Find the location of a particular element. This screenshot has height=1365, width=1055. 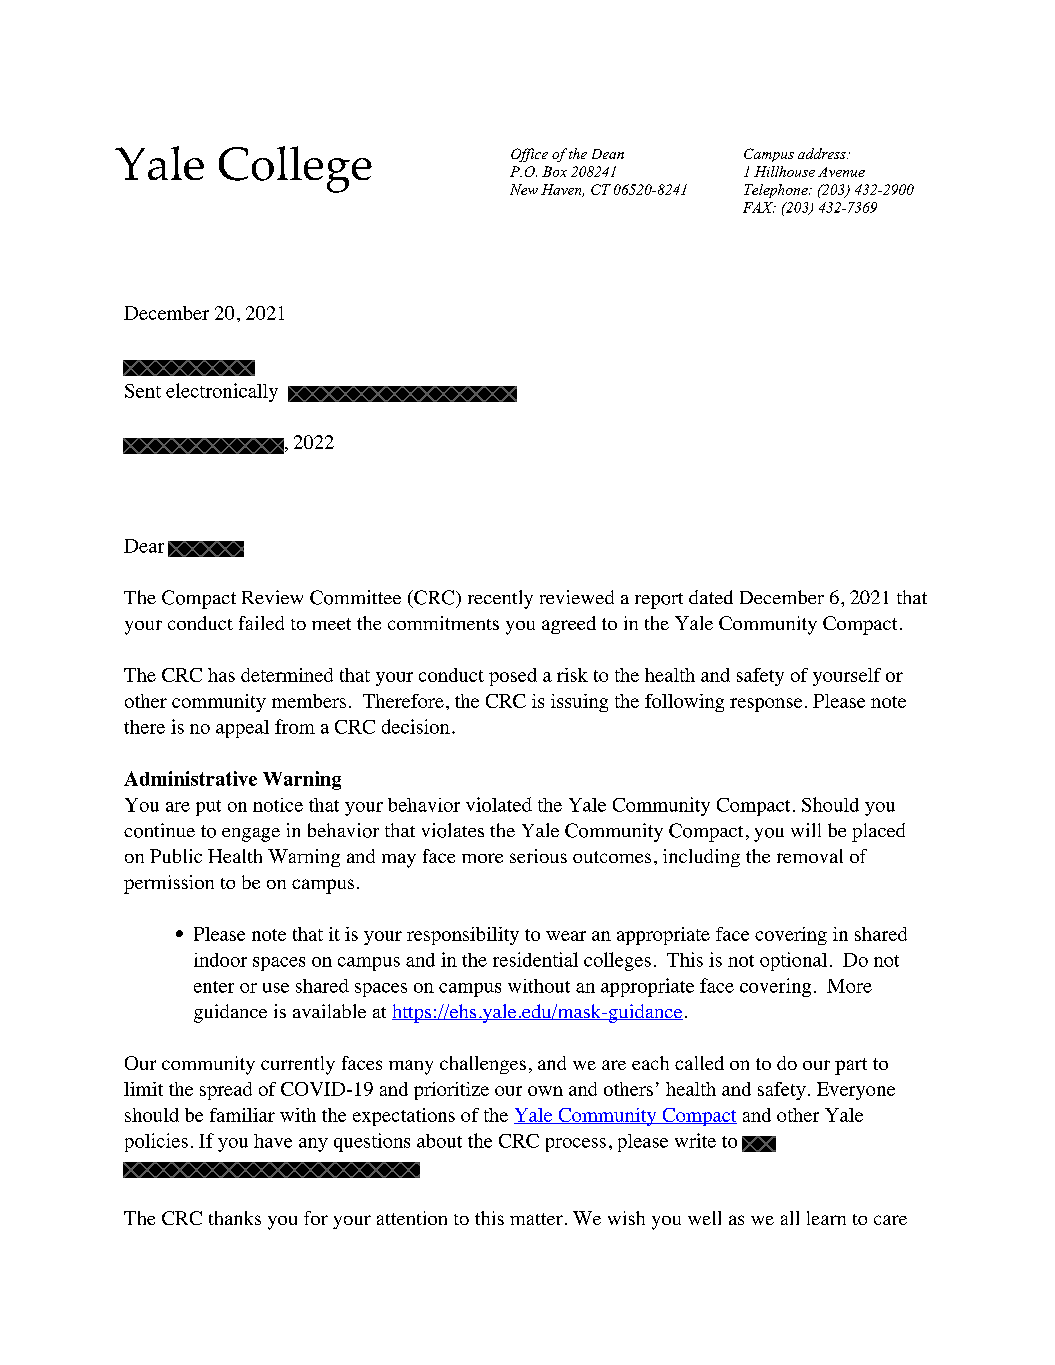

electronically is located at coordinates (222, 392).
